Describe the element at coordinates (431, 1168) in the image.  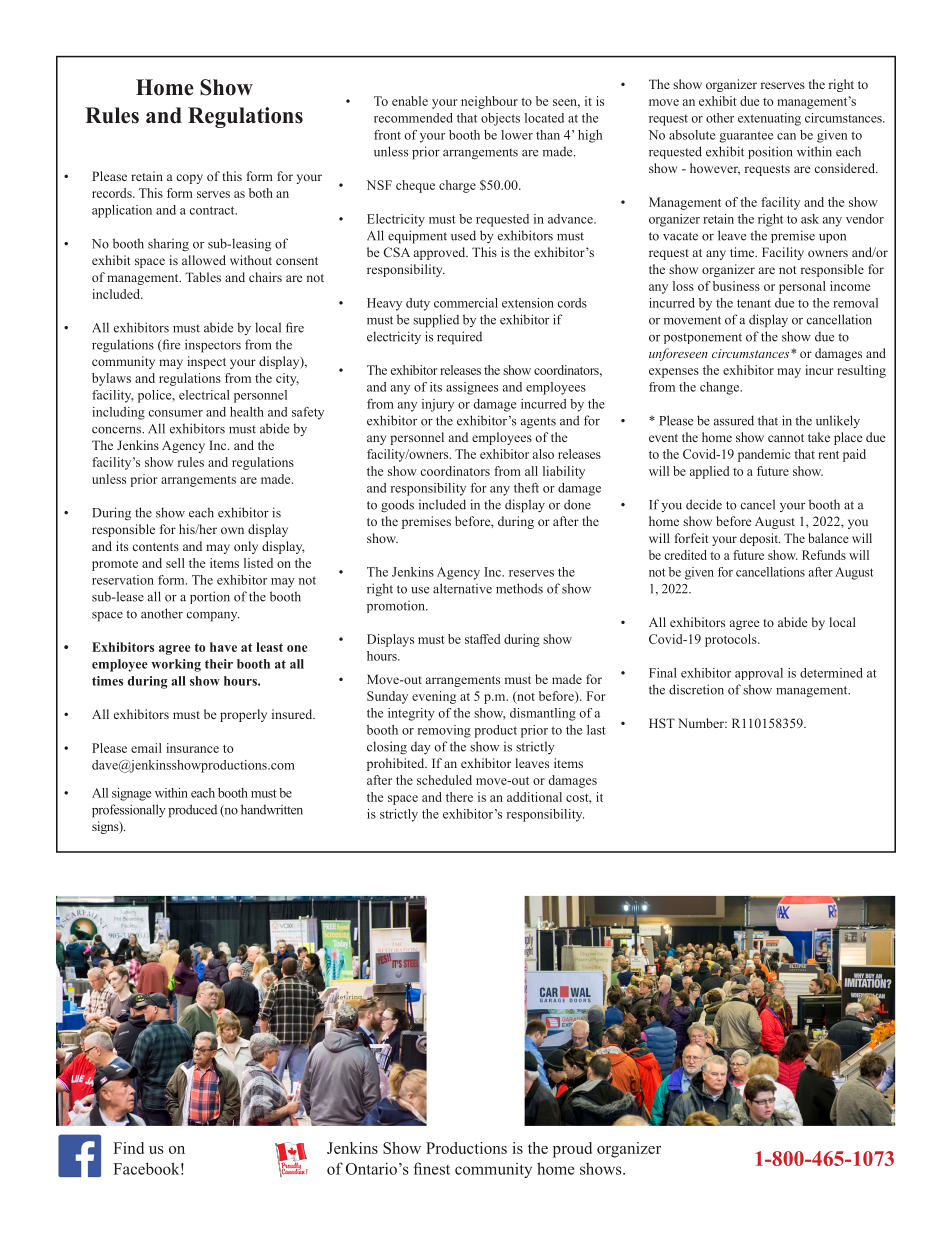
I see `finest` at that location.
